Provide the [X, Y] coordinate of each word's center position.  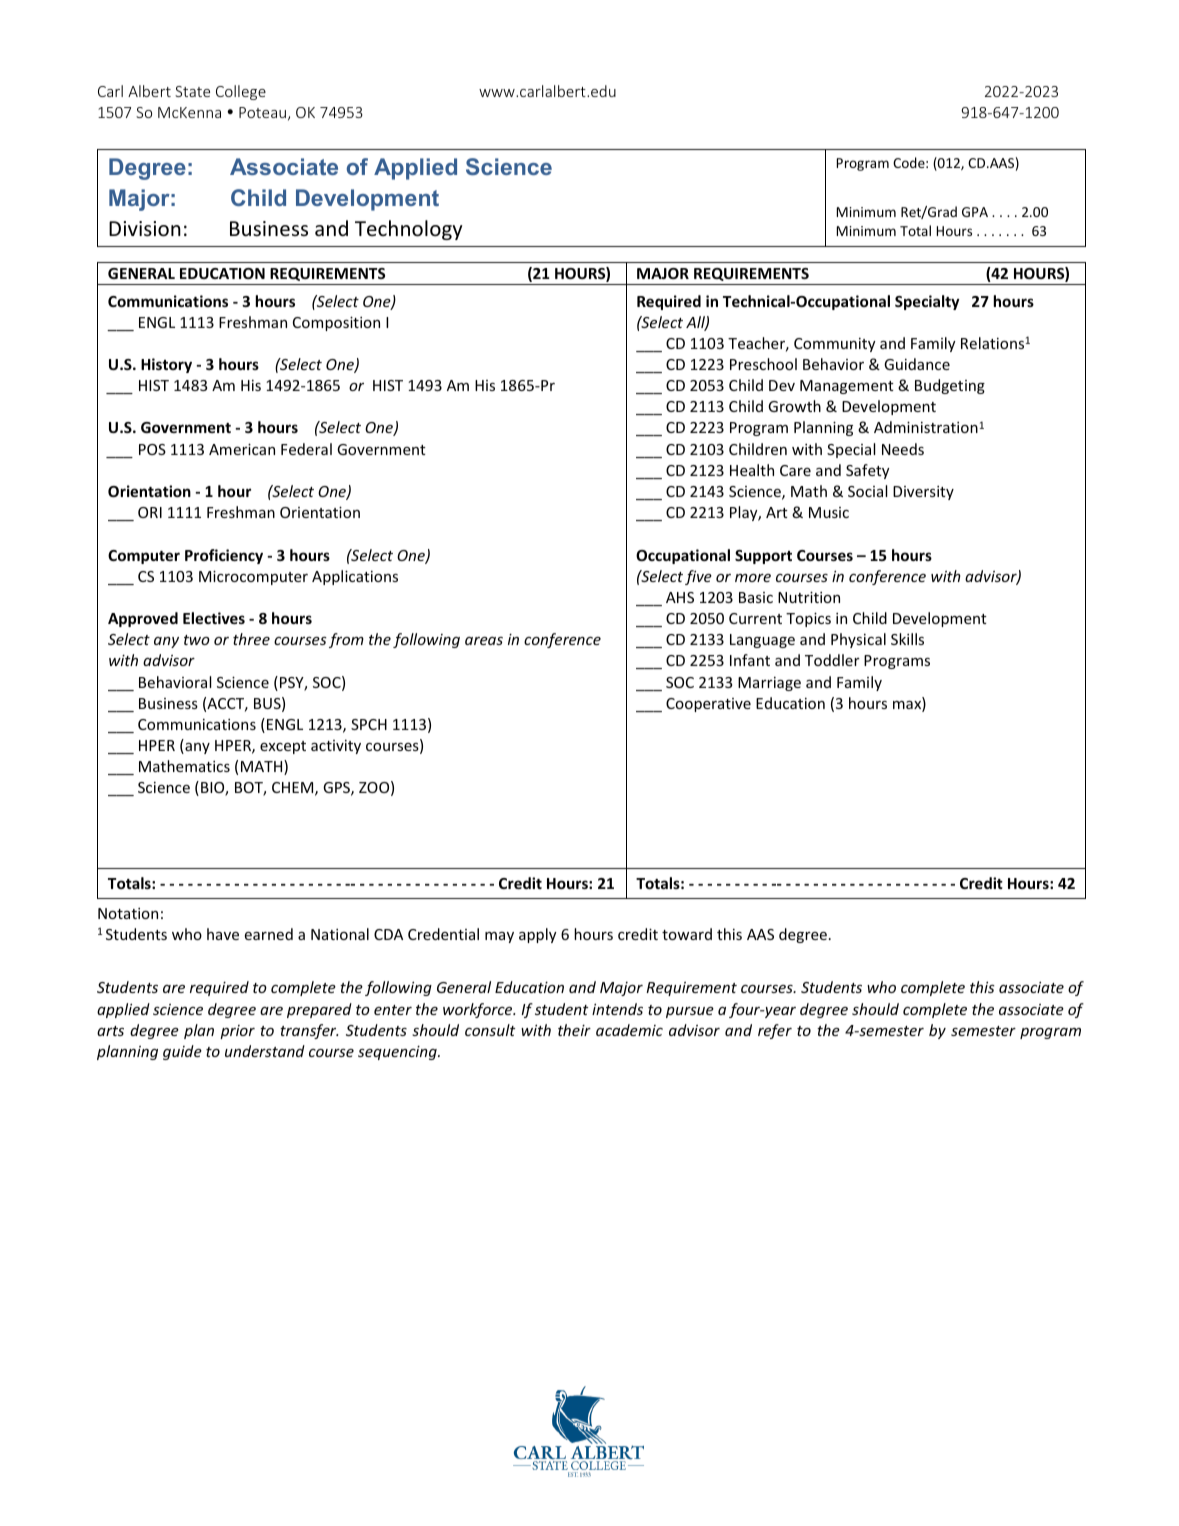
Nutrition [809, 597]
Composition [336, 323]
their [574, 1030]
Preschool [763, 364]
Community [835, 345]
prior [237, 1032]
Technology [408, 230]
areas [484, 641]
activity [336, 747]
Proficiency [224, 556]
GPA [975, 212]
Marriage [769, 684]
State [192, 91]
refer [775, 1031]
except [283, 747]
